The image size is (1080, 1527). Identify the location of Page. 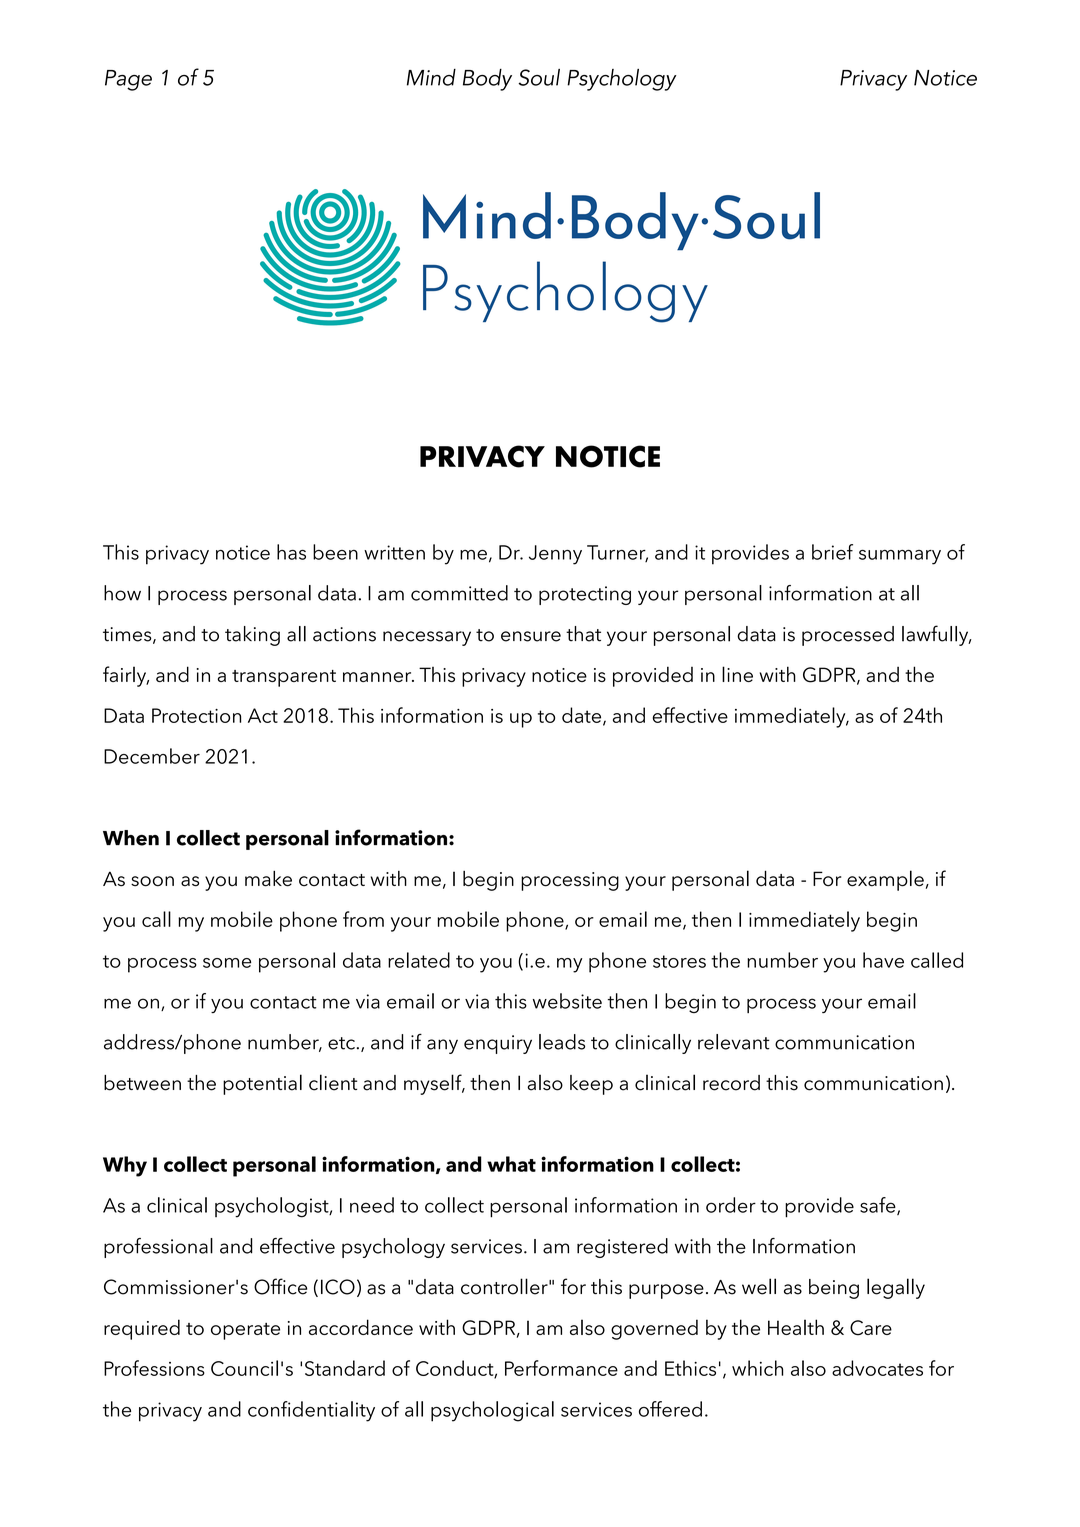
(128, 80).
